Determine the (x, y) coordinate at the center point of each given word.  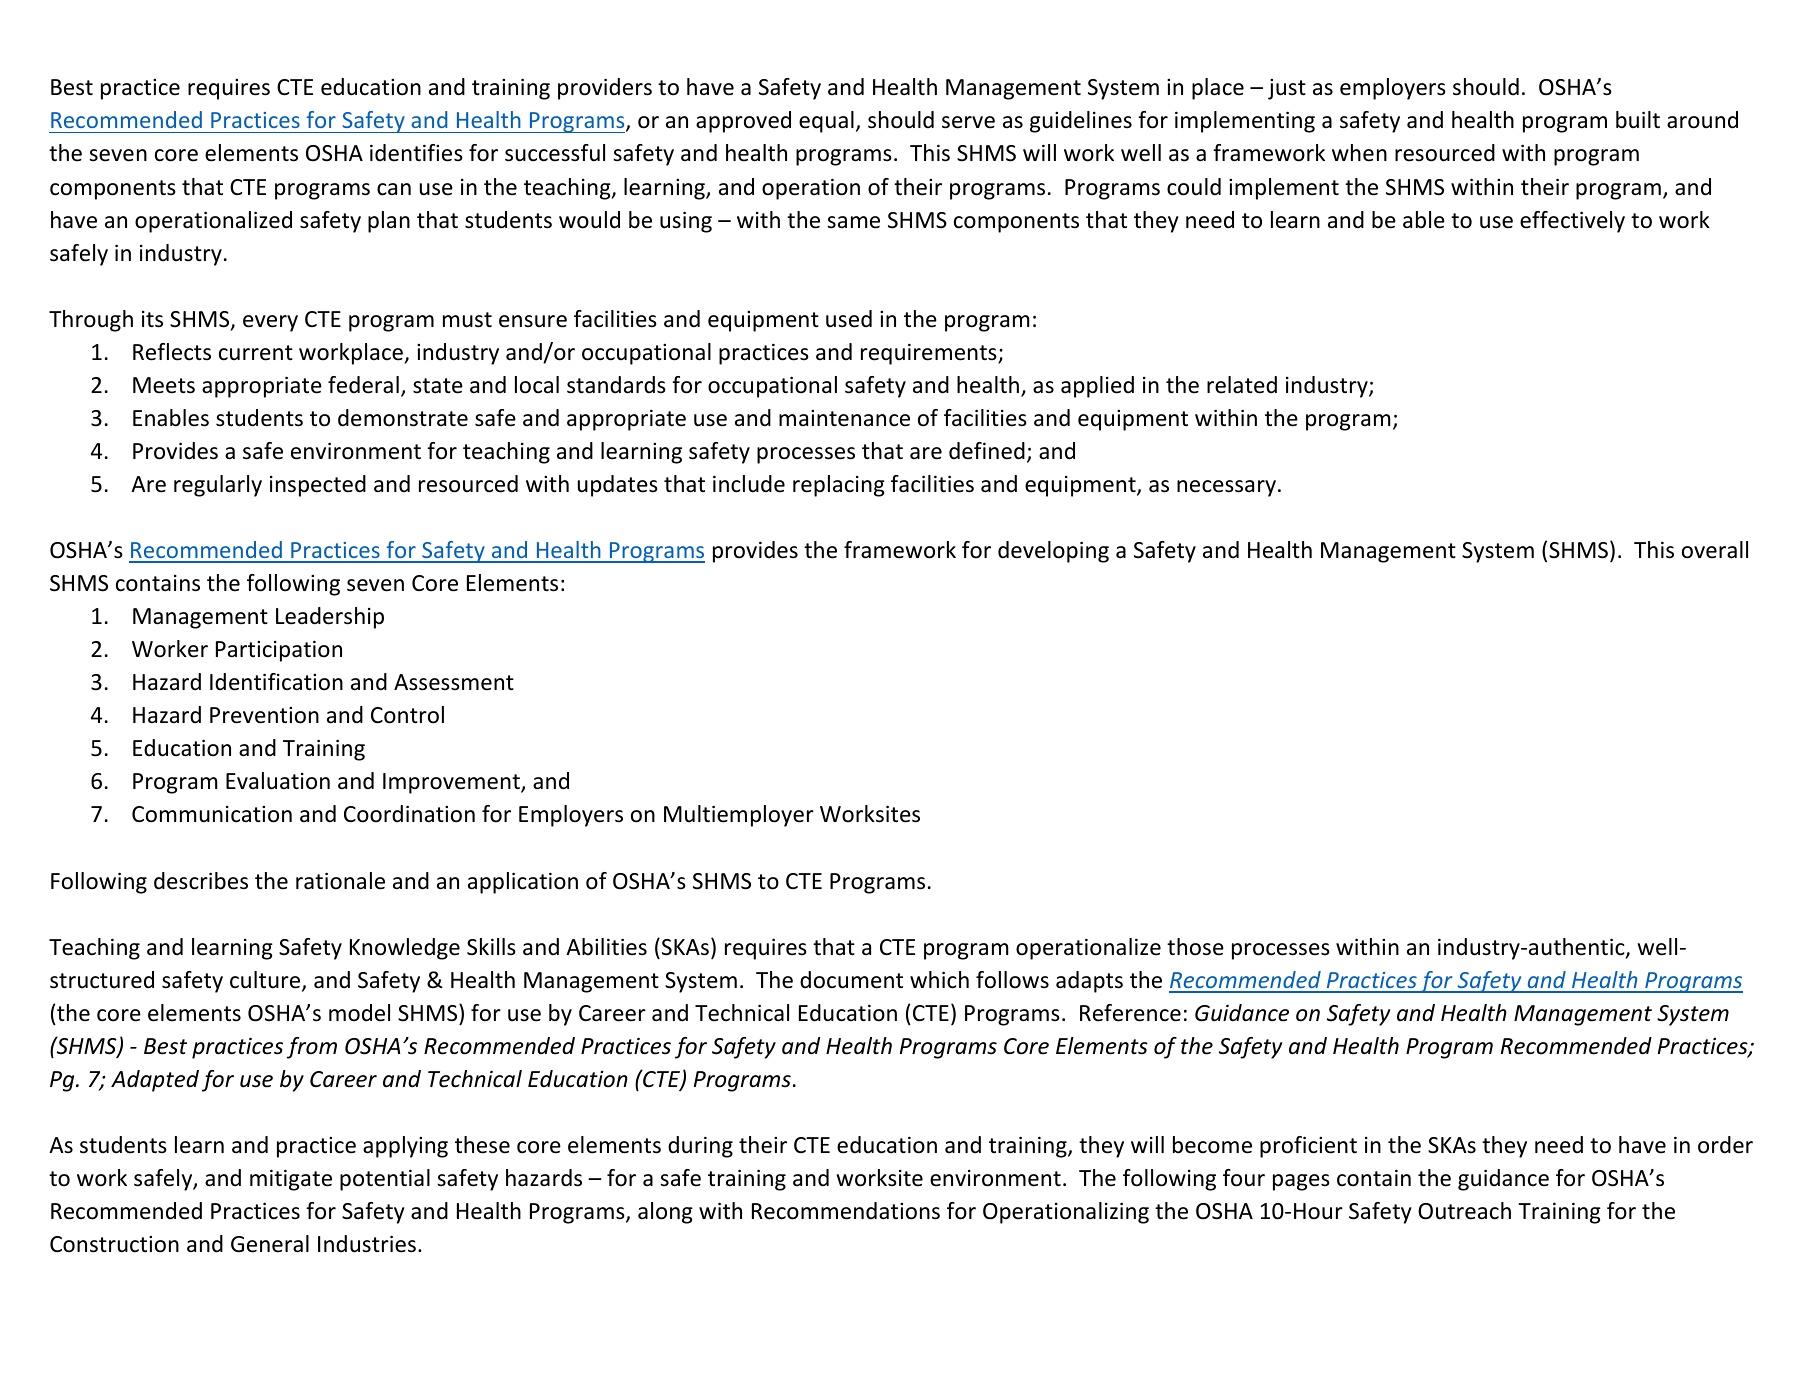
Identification (276, 682)
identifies (416, 153)
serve (968, 122)
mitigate (291, 1180)
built (1638, 120)
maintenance (844, 418)
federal (363, 385)
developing (1053, 552)
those (1195, 947)
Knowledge (405, 949)
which (939, 980)
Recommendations (846, 1211)
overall (1715, 550)
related (1242, 385)
